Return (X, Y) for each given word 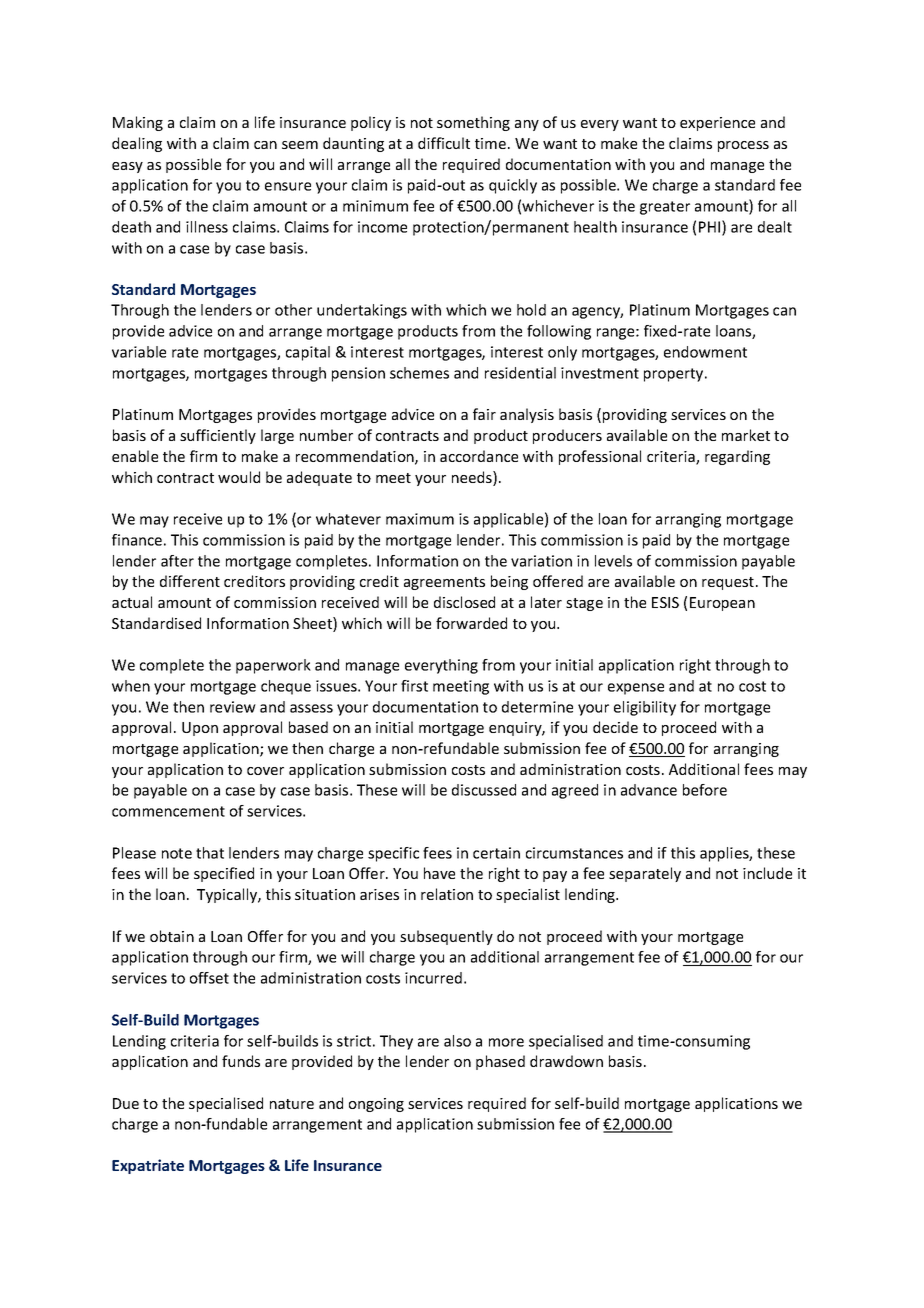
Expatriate (148, 1166)
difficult (444, 143)
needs (473, 478)
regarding (737, 457)
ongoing (376, 1105)
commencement (168, 811)
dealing (137, 144)
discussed (484, 790)
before (705, 790)
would (239, 477)
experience (717, 124)
